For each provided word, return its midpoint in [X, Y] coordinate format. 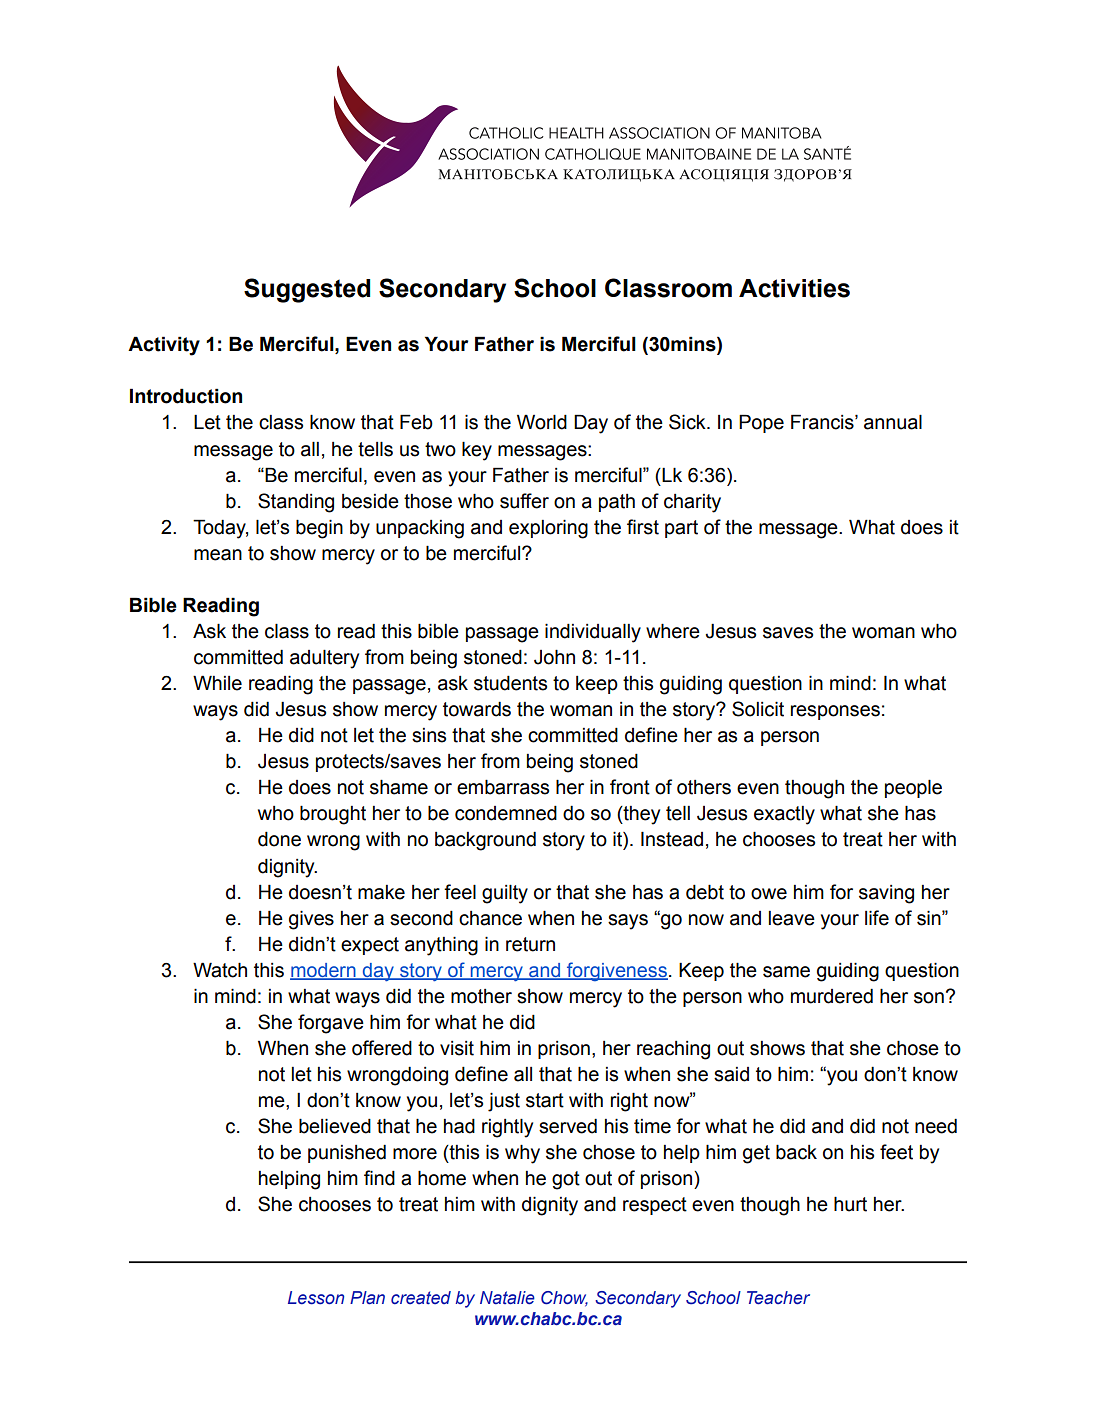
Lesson [316, 1298]
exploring [548, 529]
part [681, 529]
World [542, 422]
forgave [331, 1024]
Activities [794, 288]
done [279, 839]
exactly [784, 815]
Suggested [307, 290]
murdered [832, 996]
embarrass [503, 787]
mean [218, 555]
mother [481, 996]
